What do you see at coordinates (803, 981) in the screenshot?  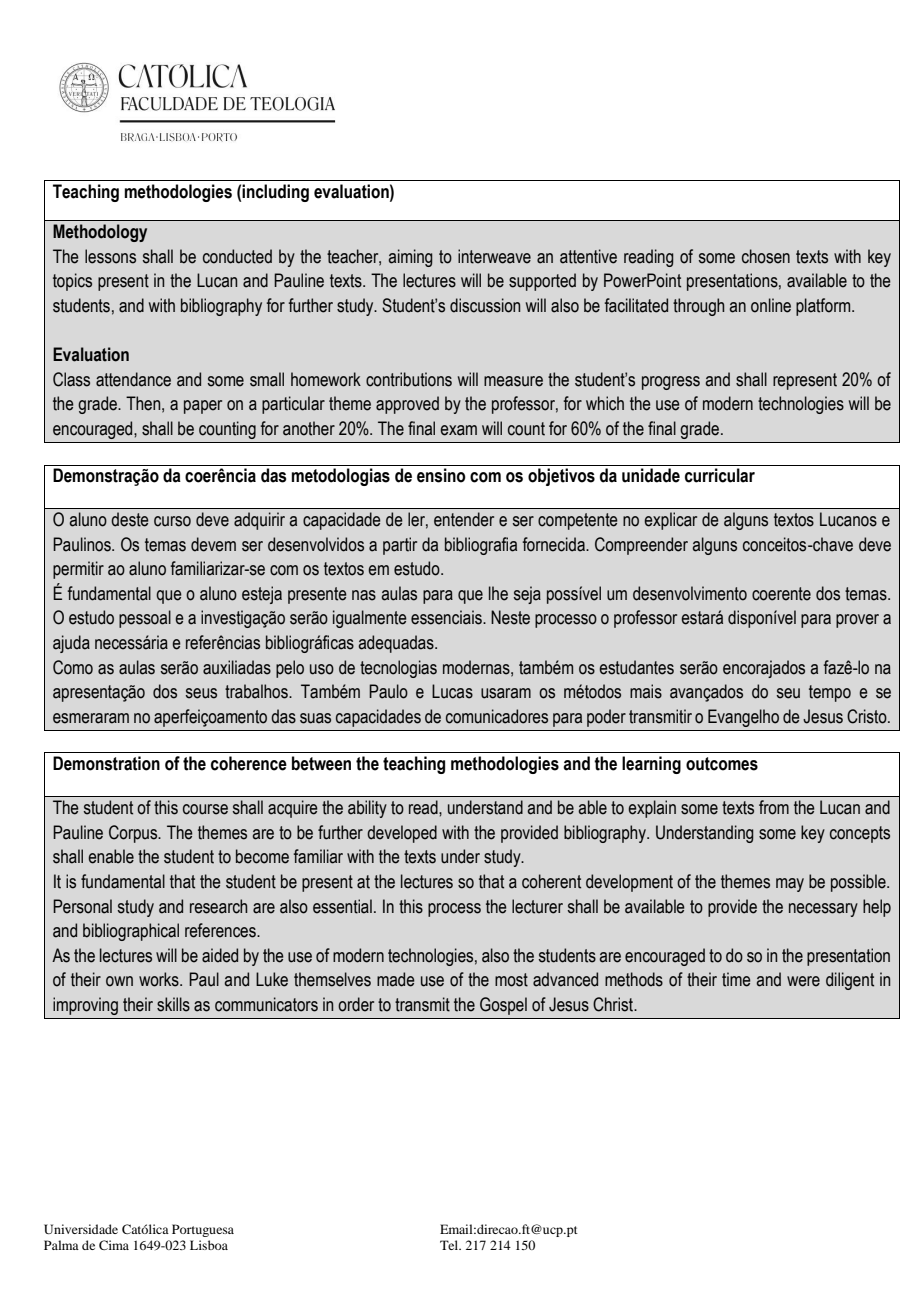 I see `were` at bounding box center [803, 981].
